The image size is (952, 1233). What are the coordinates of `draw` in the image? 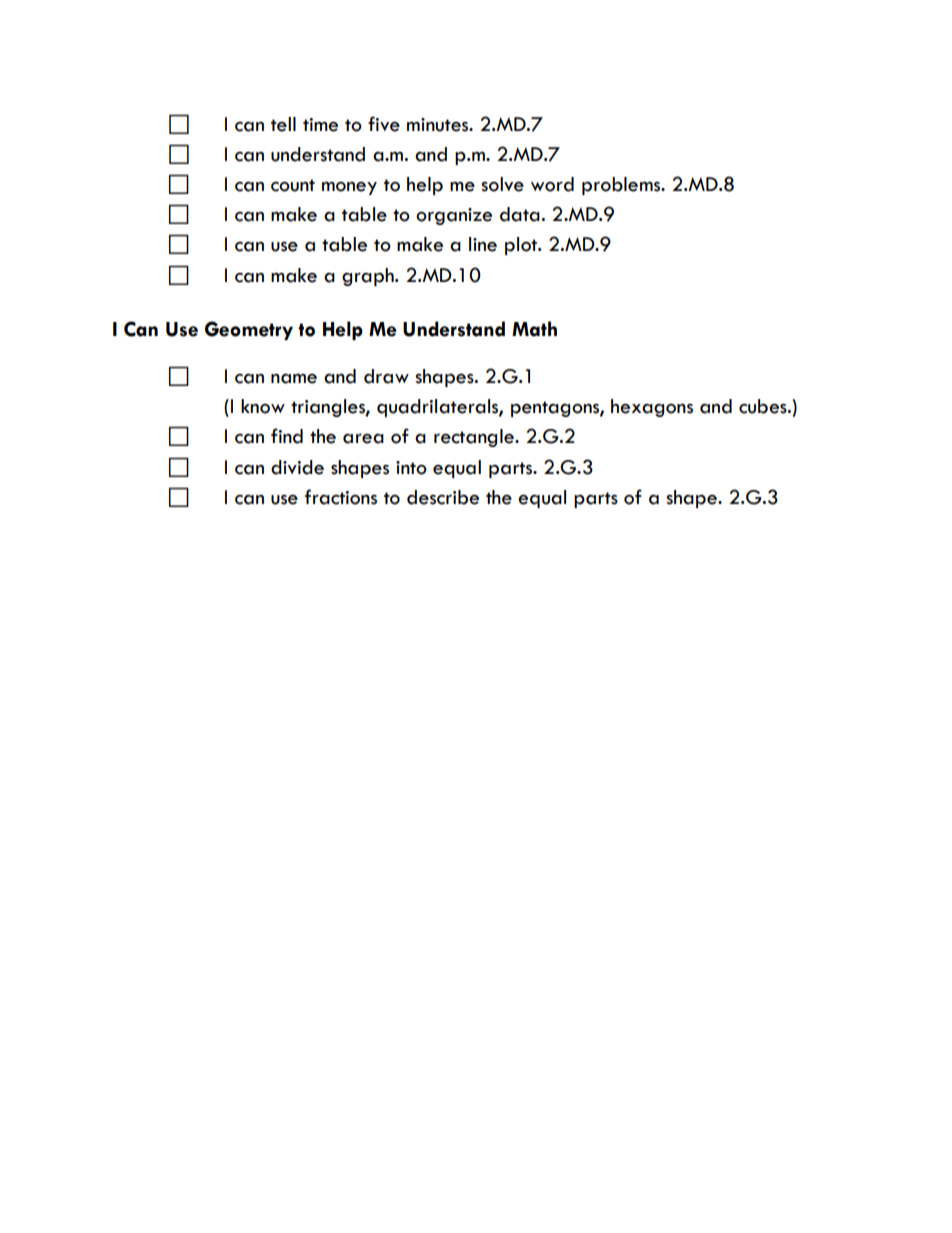 It's located at (386, 376).
